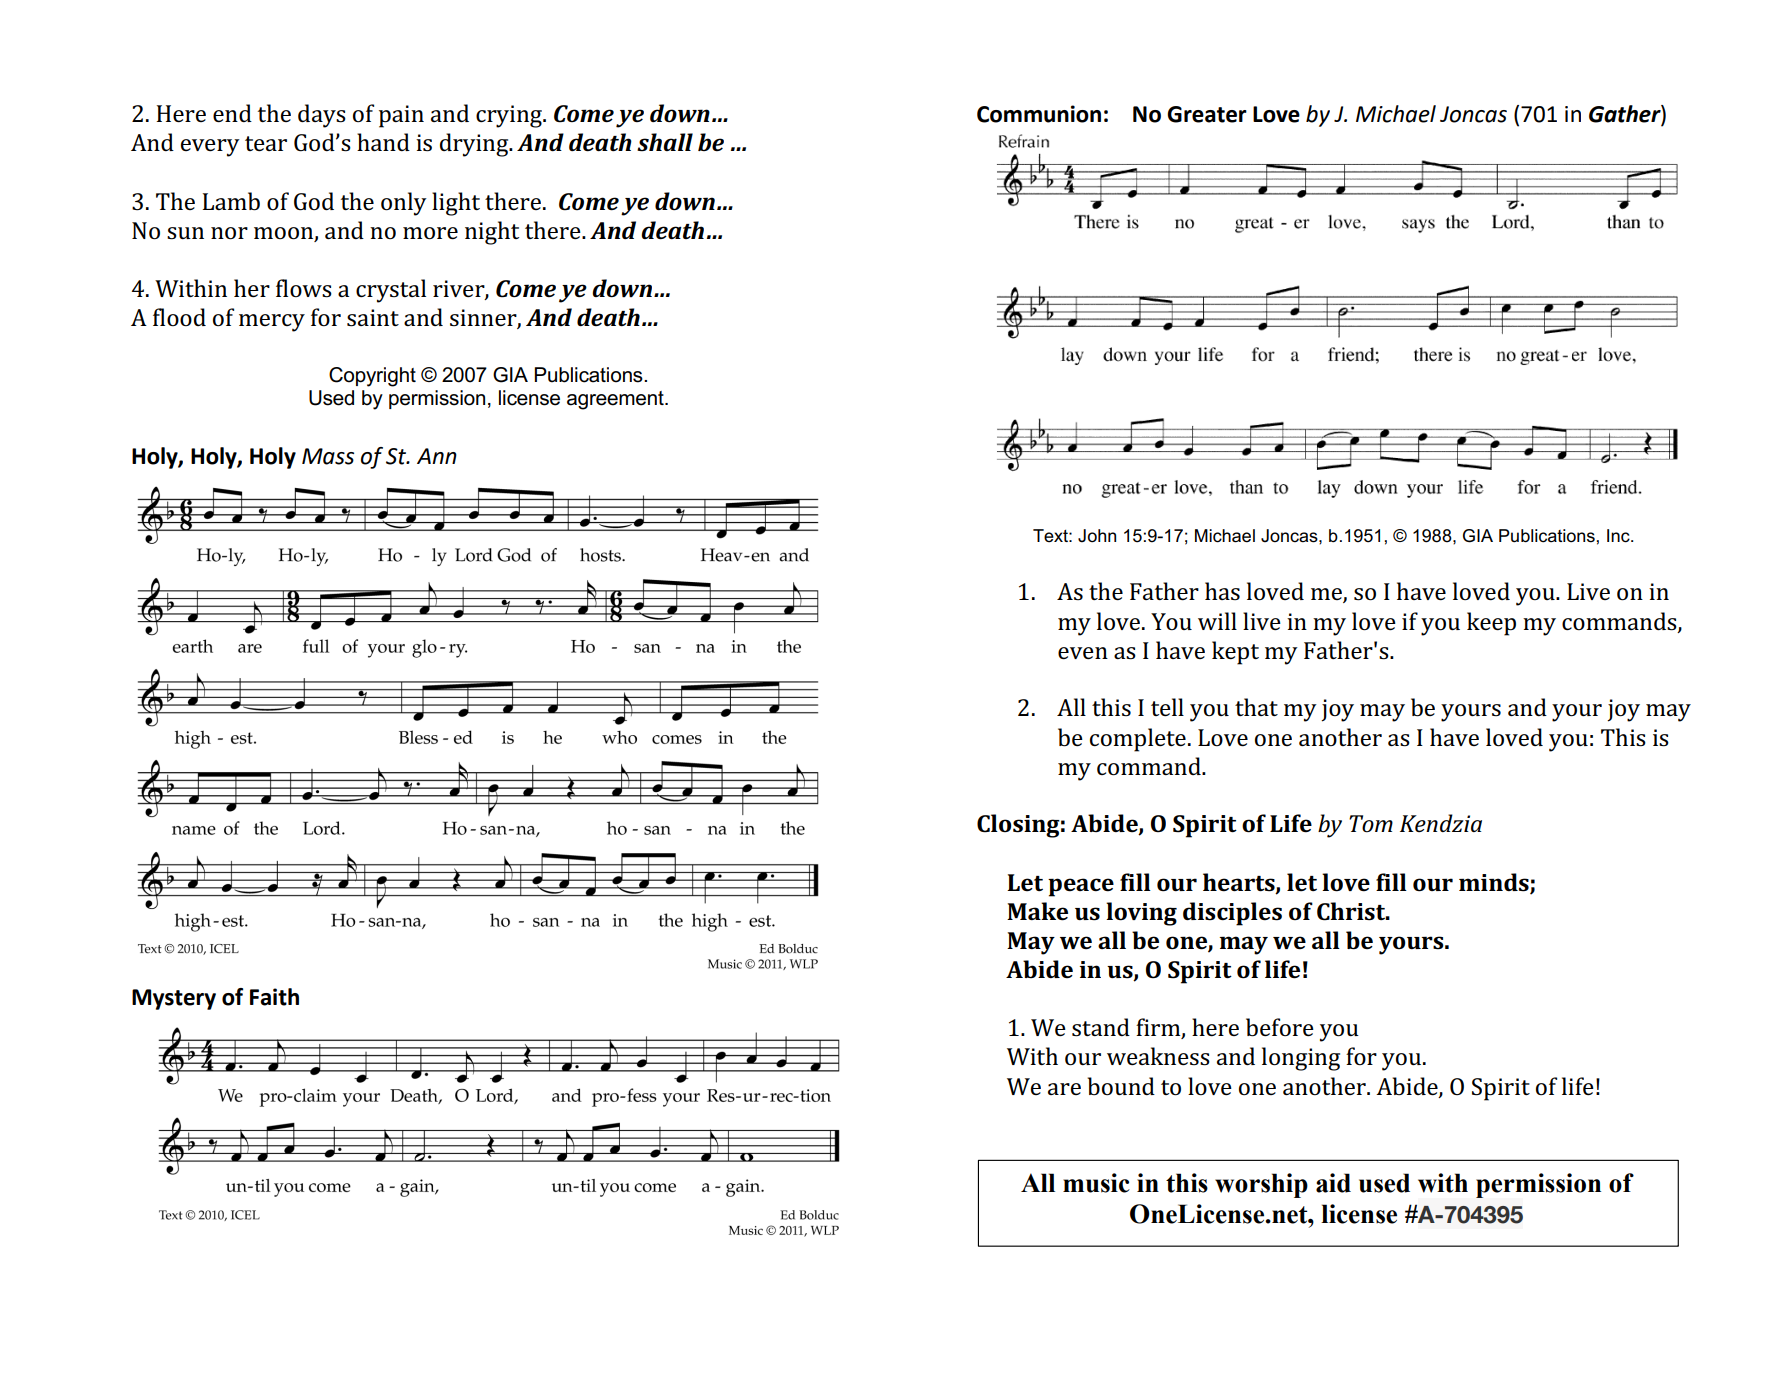 This page has width=1788, height=1382. What do you see at coordinates (1096, 1183) in the page?
I see `music` at bounding box center [1096, 1183].
